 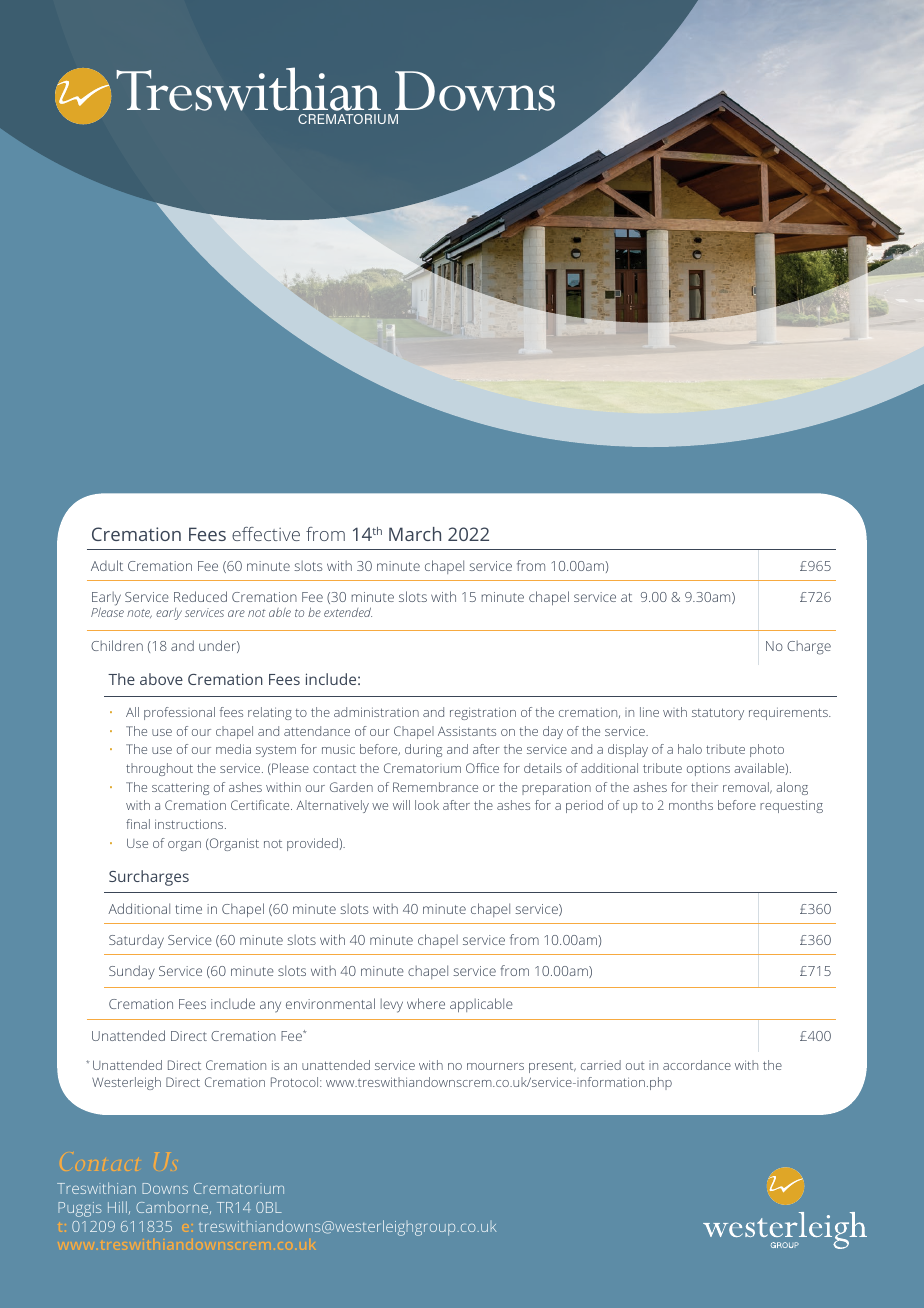 What do you see at coordinates (107, 565) in the screenshot?
I see `Adult` at bounding box center [107, 565].
